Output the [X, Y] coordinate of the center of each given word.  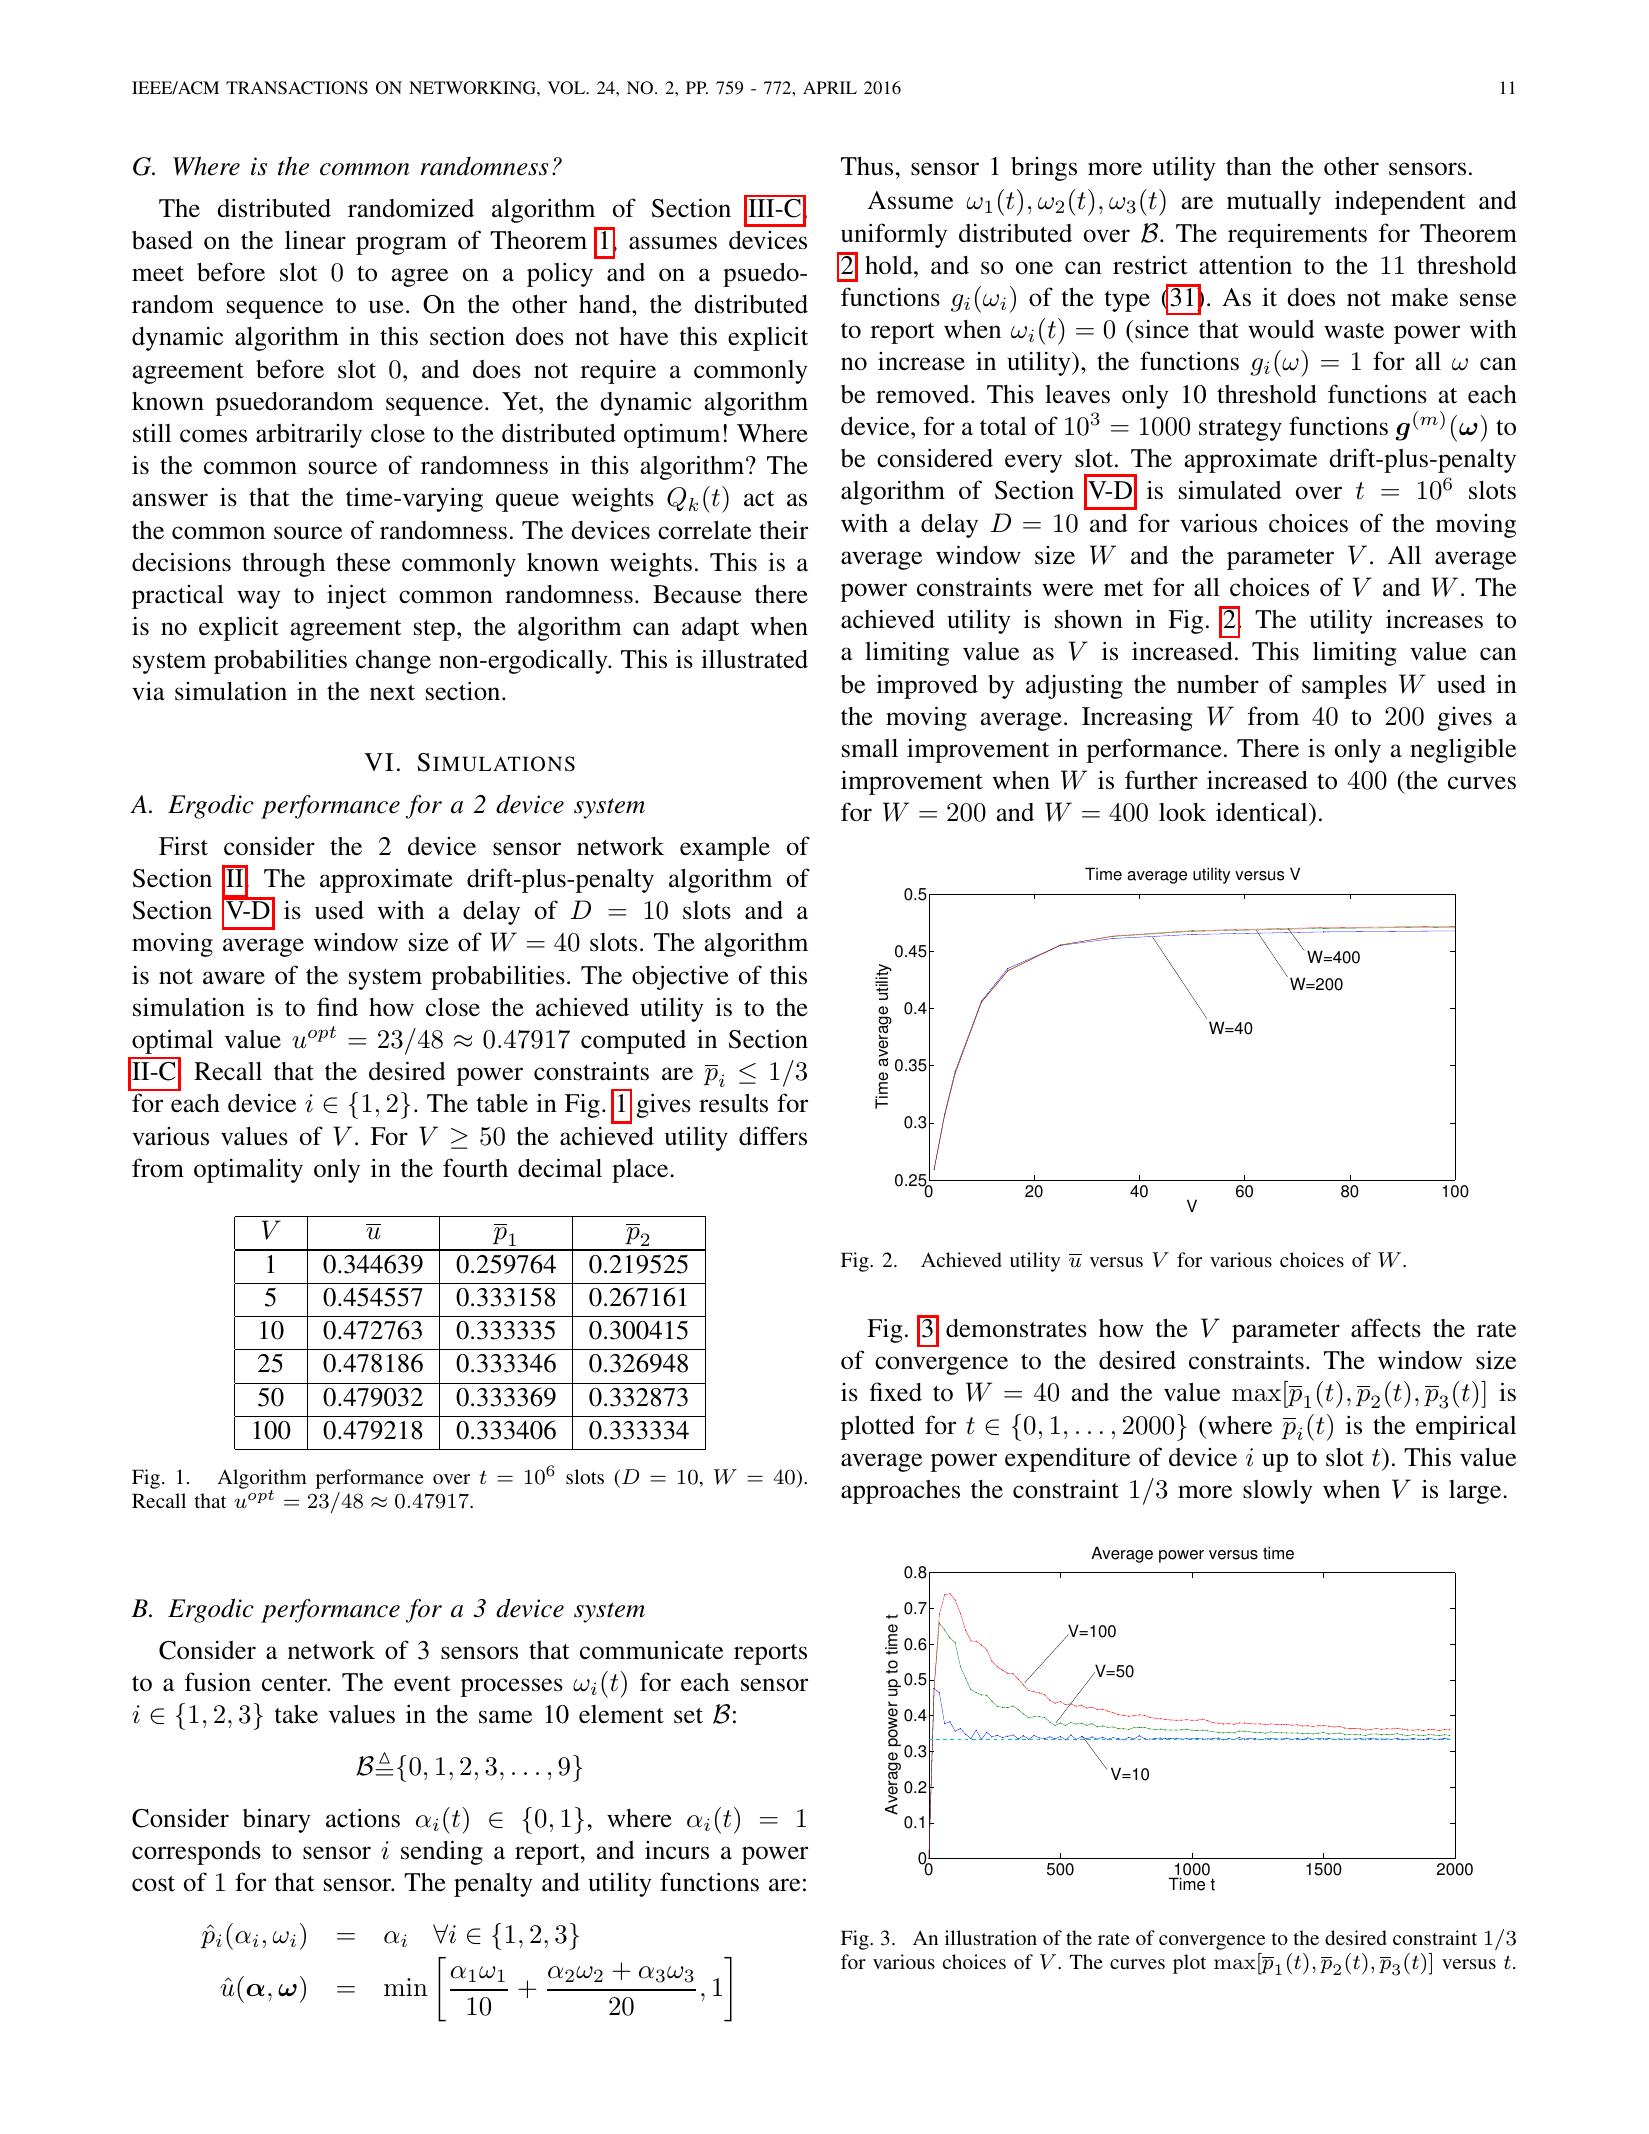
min [406, 1987]
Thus [867, 166]
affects [1386, 1328]
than [1249, 166]
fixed [896, 1392]
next [392, 693]
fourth [475, 1168]
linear [315, 240]
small [870, 748]
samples [1344, 687]
